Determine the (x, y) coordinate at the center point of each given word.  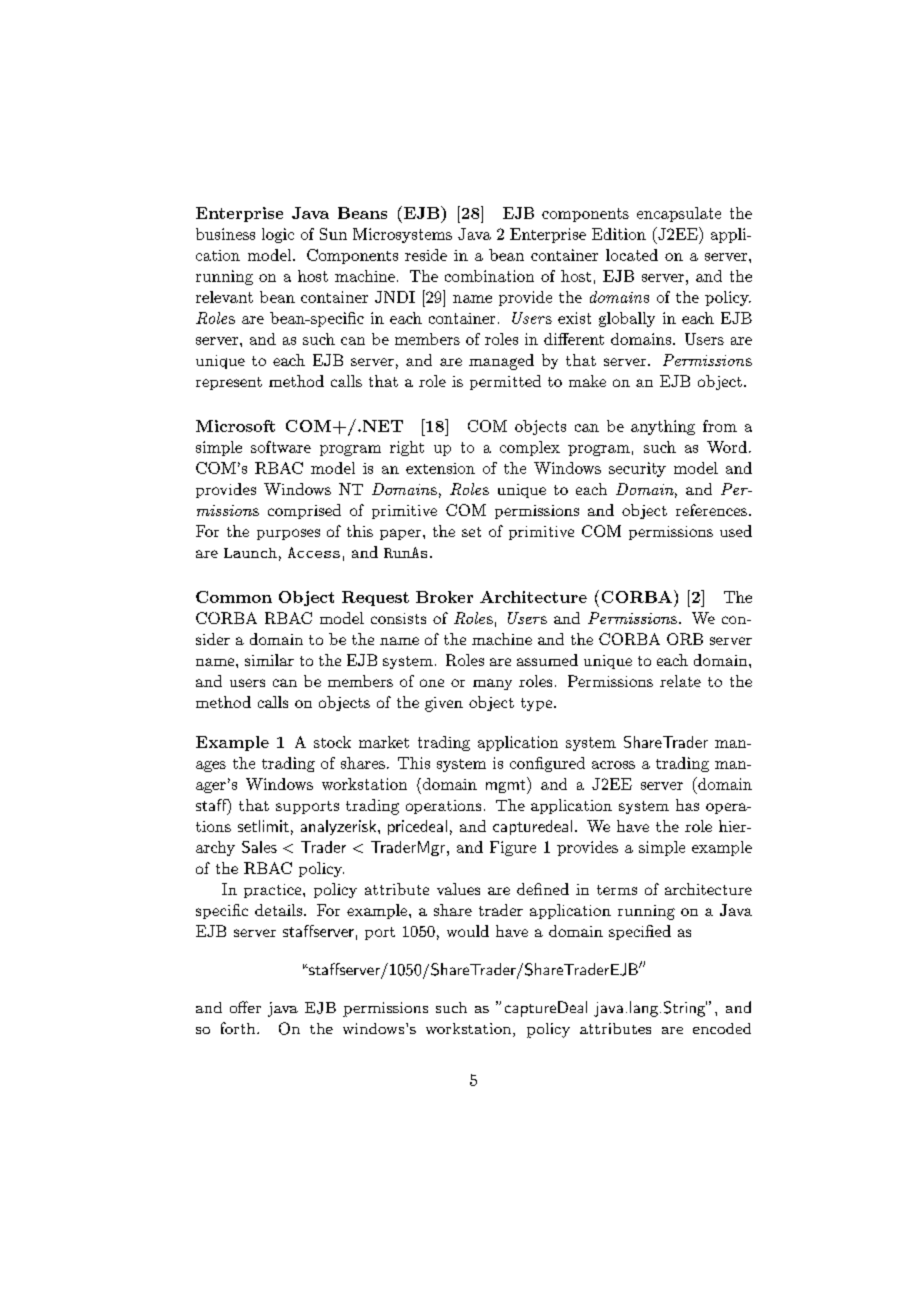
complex (530, 448)
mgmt (507, 787)
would (468, 931)
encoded (722, 1028)
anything (663, 427)
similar (269, 660)
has (687, 805)
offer (245, 1007)
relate (680, 681)
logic (278, 235)
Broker (444, 597)
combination (489, 276)
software (281, 447)
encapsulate (679, 214)
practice (274, 891)
